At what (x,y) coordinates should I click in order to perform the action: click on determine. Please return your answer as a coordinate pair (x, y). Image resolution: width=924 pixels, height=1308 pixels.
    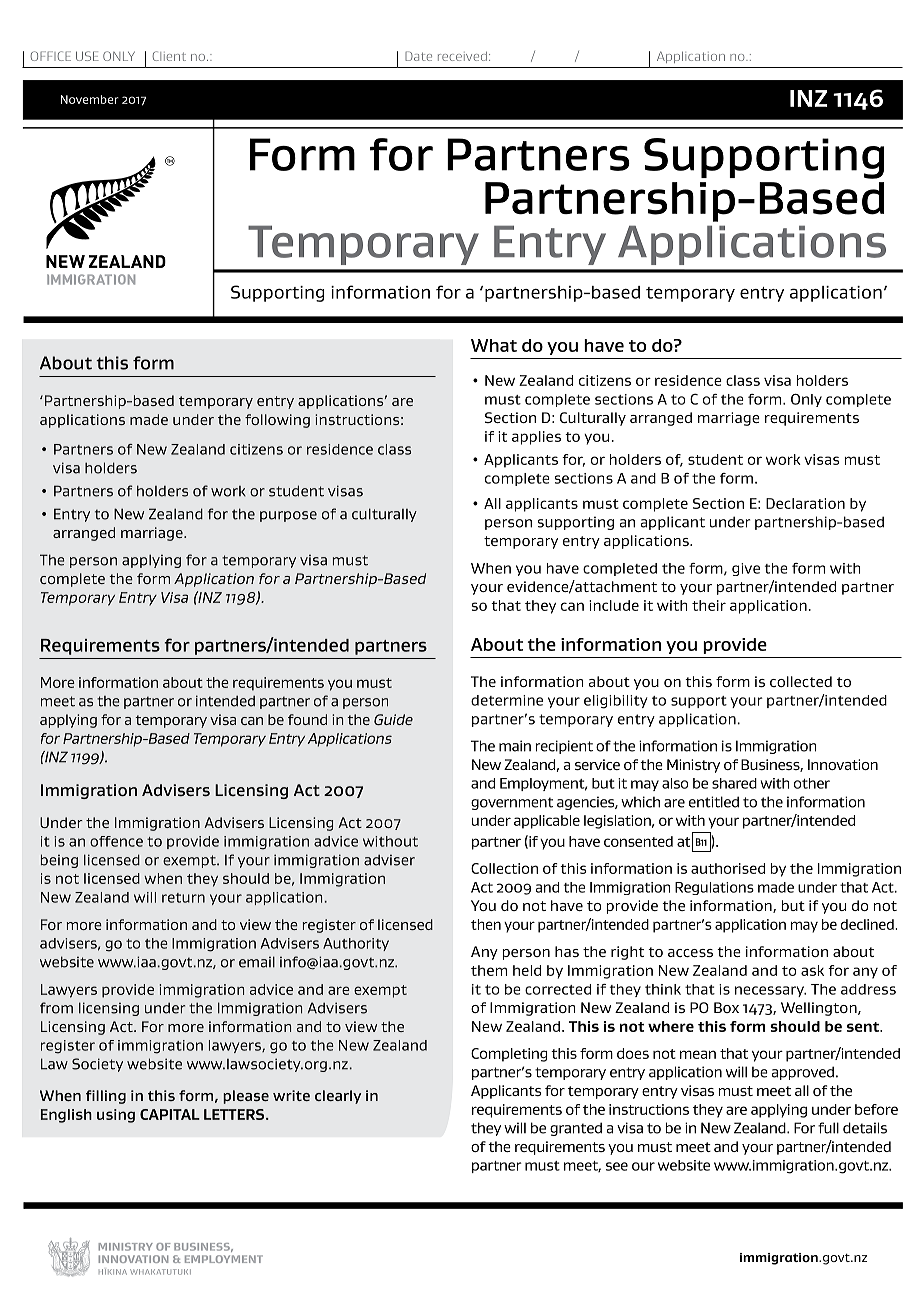
    Looking at the image, I should click on (507, 700).
